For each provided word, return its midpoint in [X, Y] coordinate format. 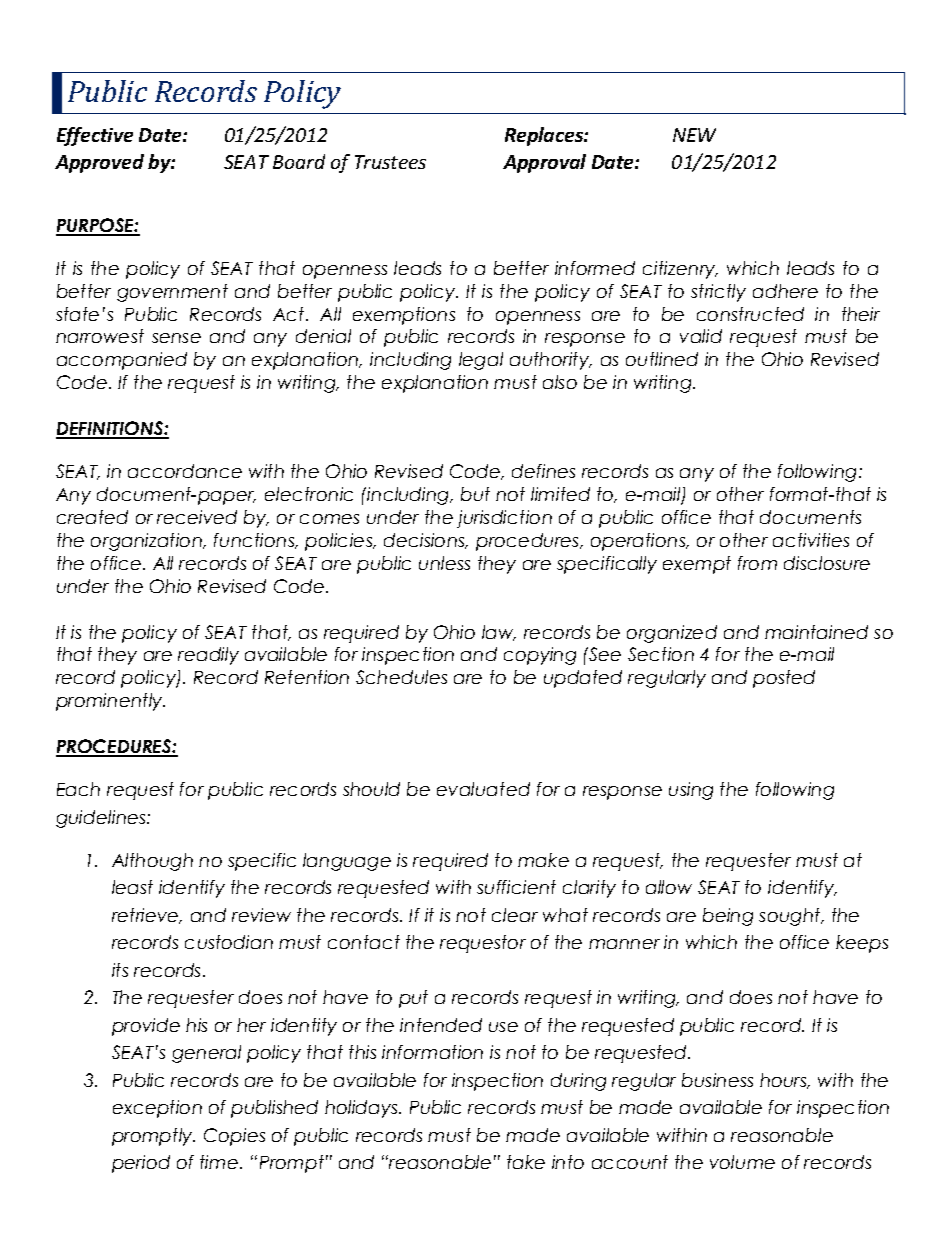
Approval [544, 163]
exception [157, 1109]
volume [742, 1162]
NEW [694, 135]
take [526, 1162]
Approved [99, 163]
